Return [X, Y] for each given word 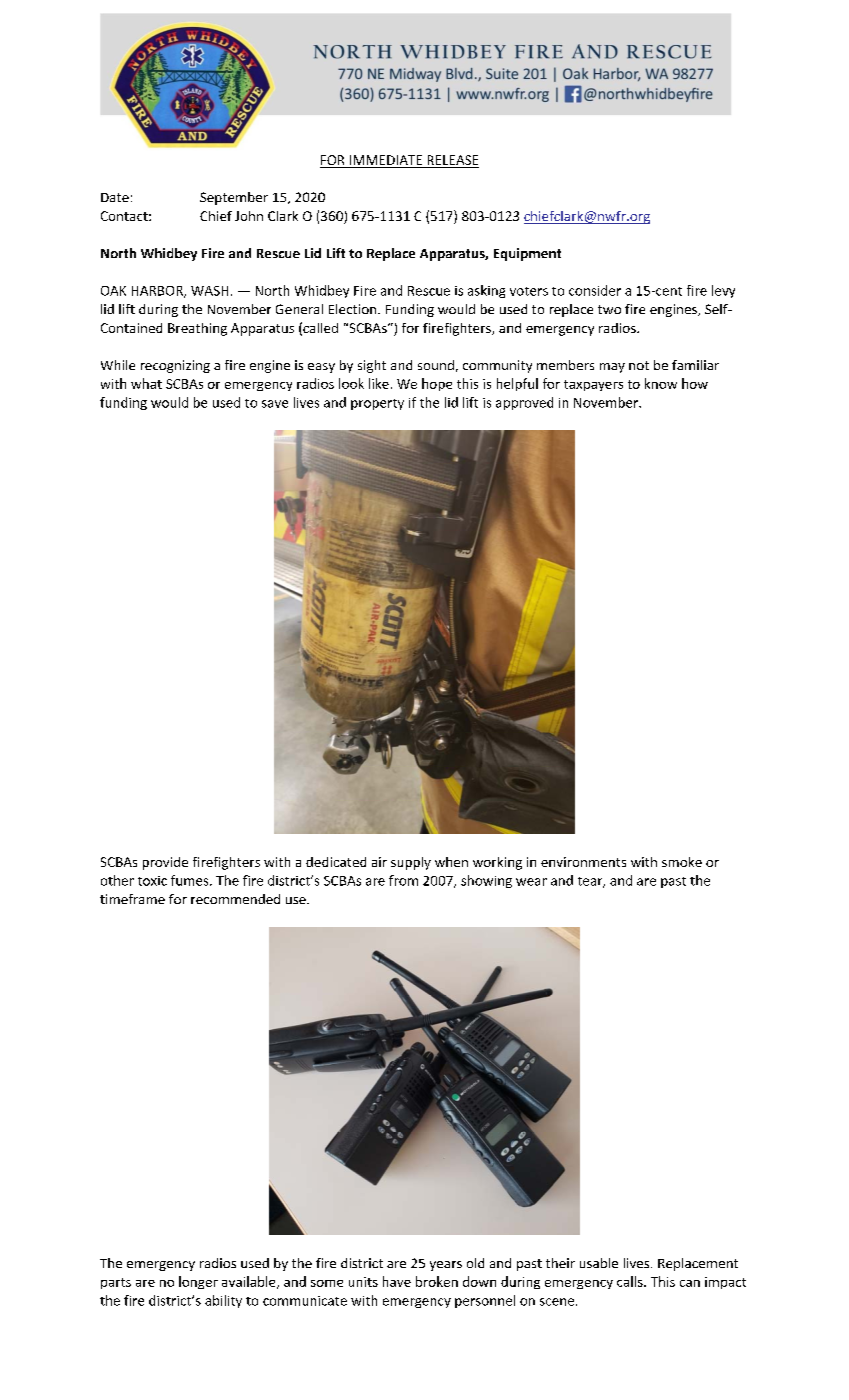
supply [411, 863]
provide [165, 863]
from [403, 880]
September [234, 198]
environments [583, 862]
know [661, 383]
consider [595, 290]
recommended [235, 899]
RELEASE [452, 161]
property [377, 404]
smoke [682, 862]
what [146, 383]
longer [198, 1282]
